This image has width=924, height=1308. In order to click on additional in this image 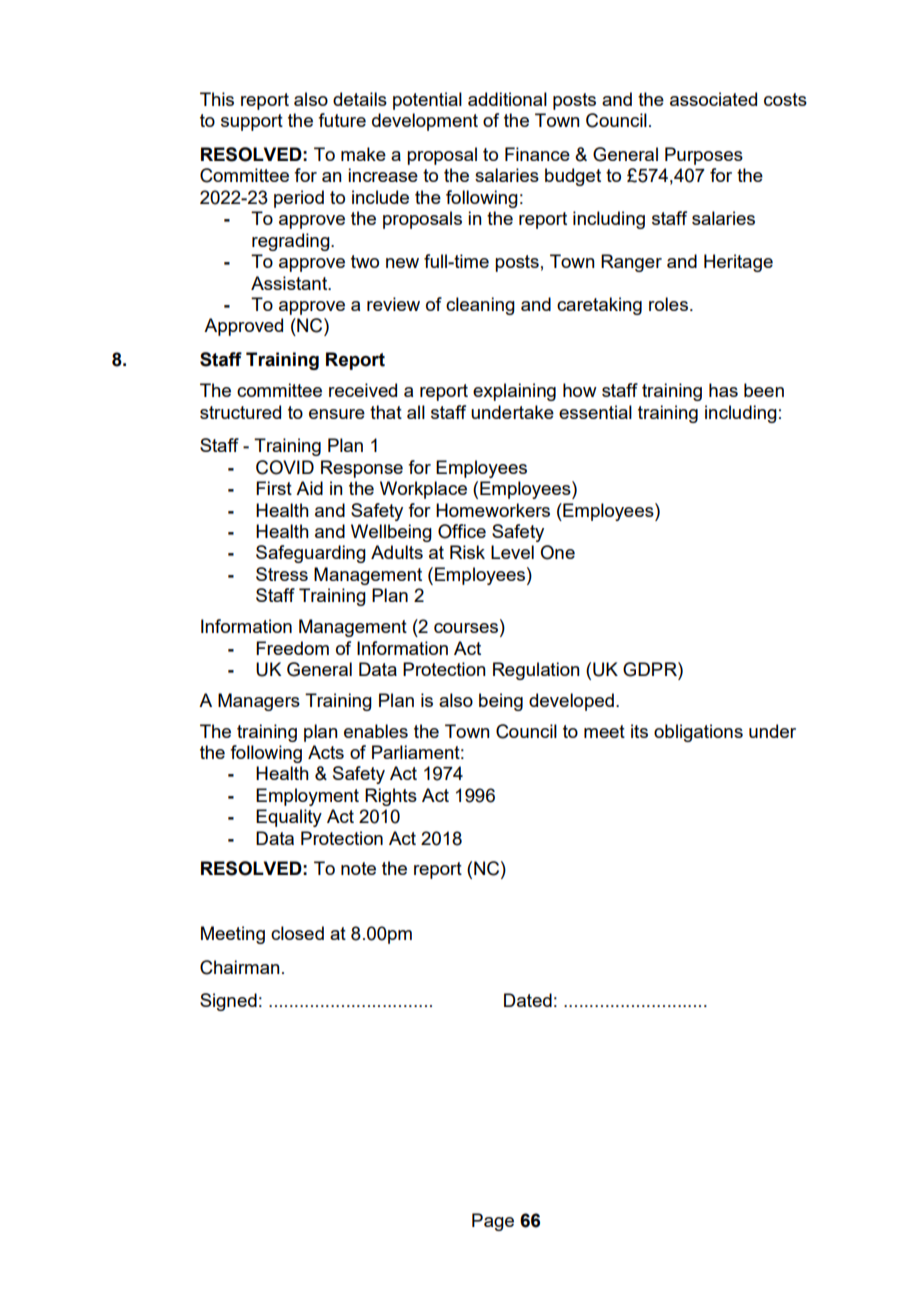, I will do `click(507, 99)`.
